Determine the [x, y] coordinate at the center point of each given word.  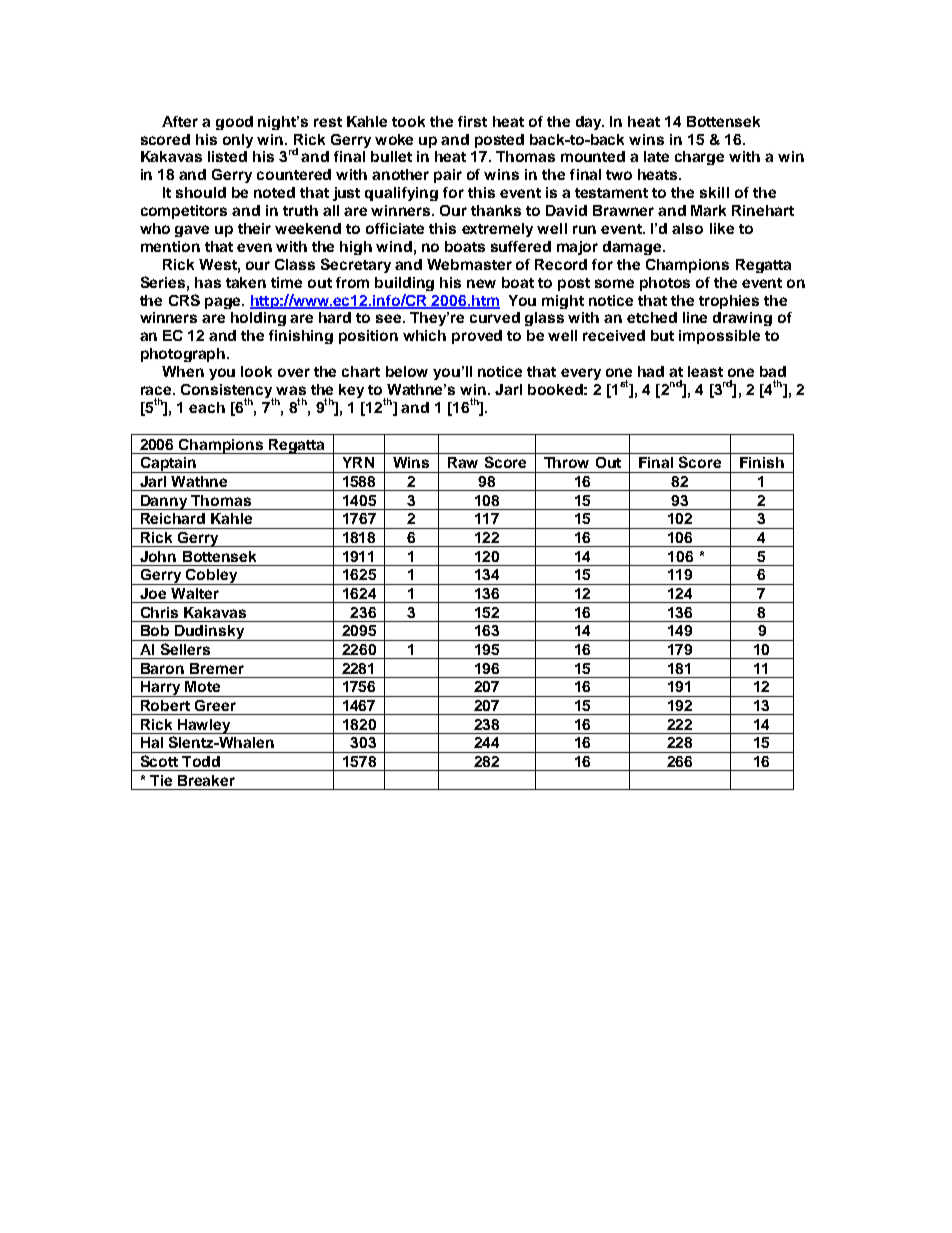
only [238, 141]
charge [699, 158]
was [291, 390]
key [351, 391]
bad [773, 371]
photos [665, 284]
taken [246, 282]
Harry [161, 689]
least [705, 371]
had [651, 371]
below [407, 371]
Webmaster [469, 264]
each [207, 407]
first [472, 121]
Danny [164, 502]
